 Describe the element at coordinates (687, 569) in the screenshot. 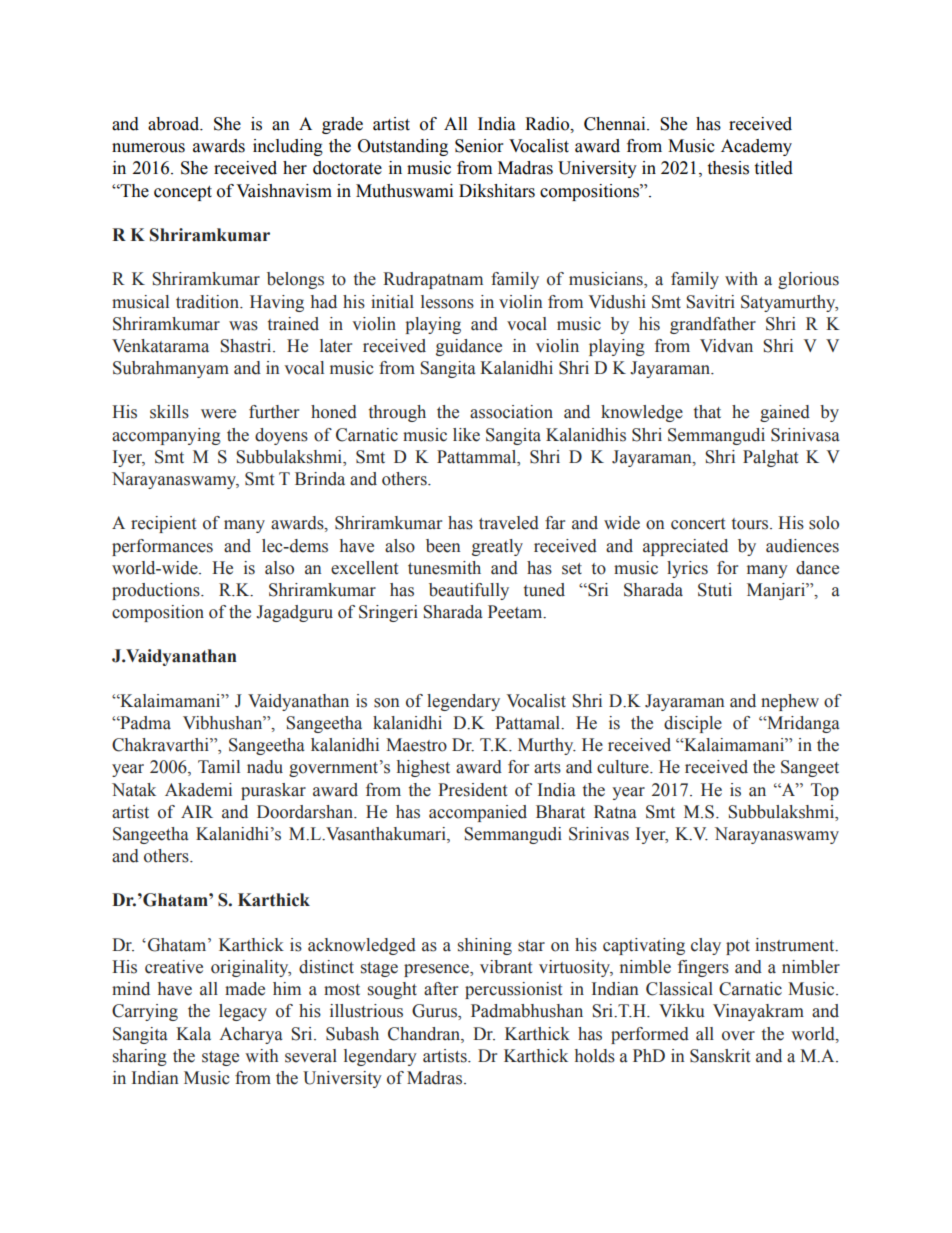

I see `lyrics` at that location.
